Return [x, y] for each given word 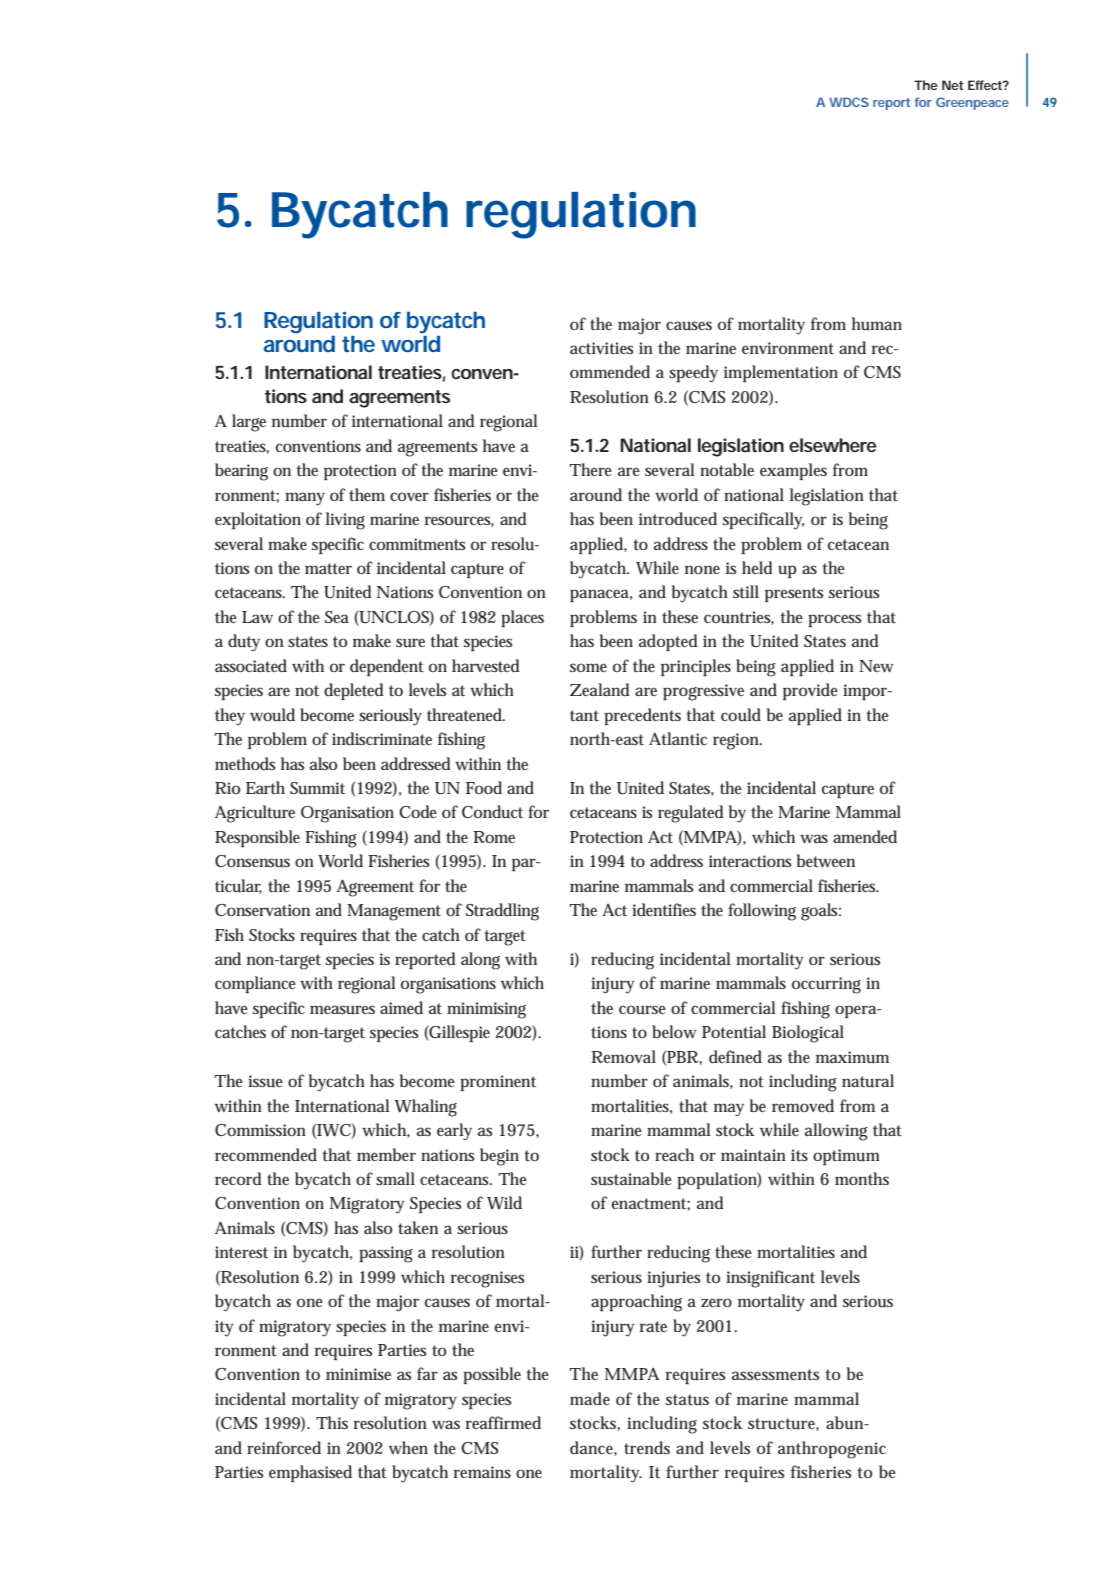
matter [328, 568]
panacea [601, 595]
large [249, 423]
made [590, 1398]
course [642, 1010]
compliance [255, 984]
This [332, 1422]
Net [952, 85]
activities [601, 348]
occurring [826, 985]
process [834, 620]
